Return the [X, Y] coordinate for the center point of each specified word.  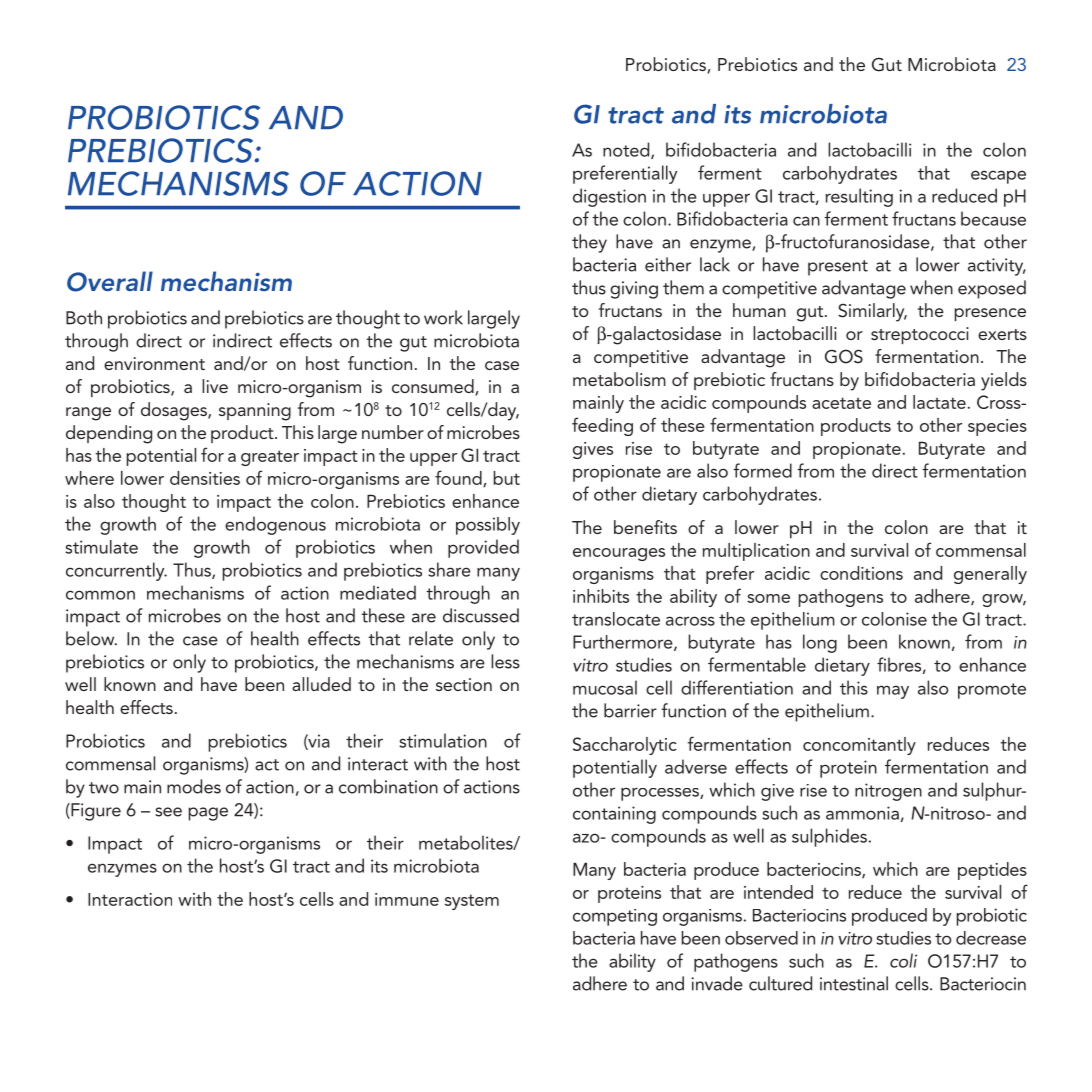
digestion [609, 197]
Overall [110, 281]
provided [483, 548]
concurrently [116, 571]
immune [407, 899]
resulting [859, 197]
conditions [861, 573]
